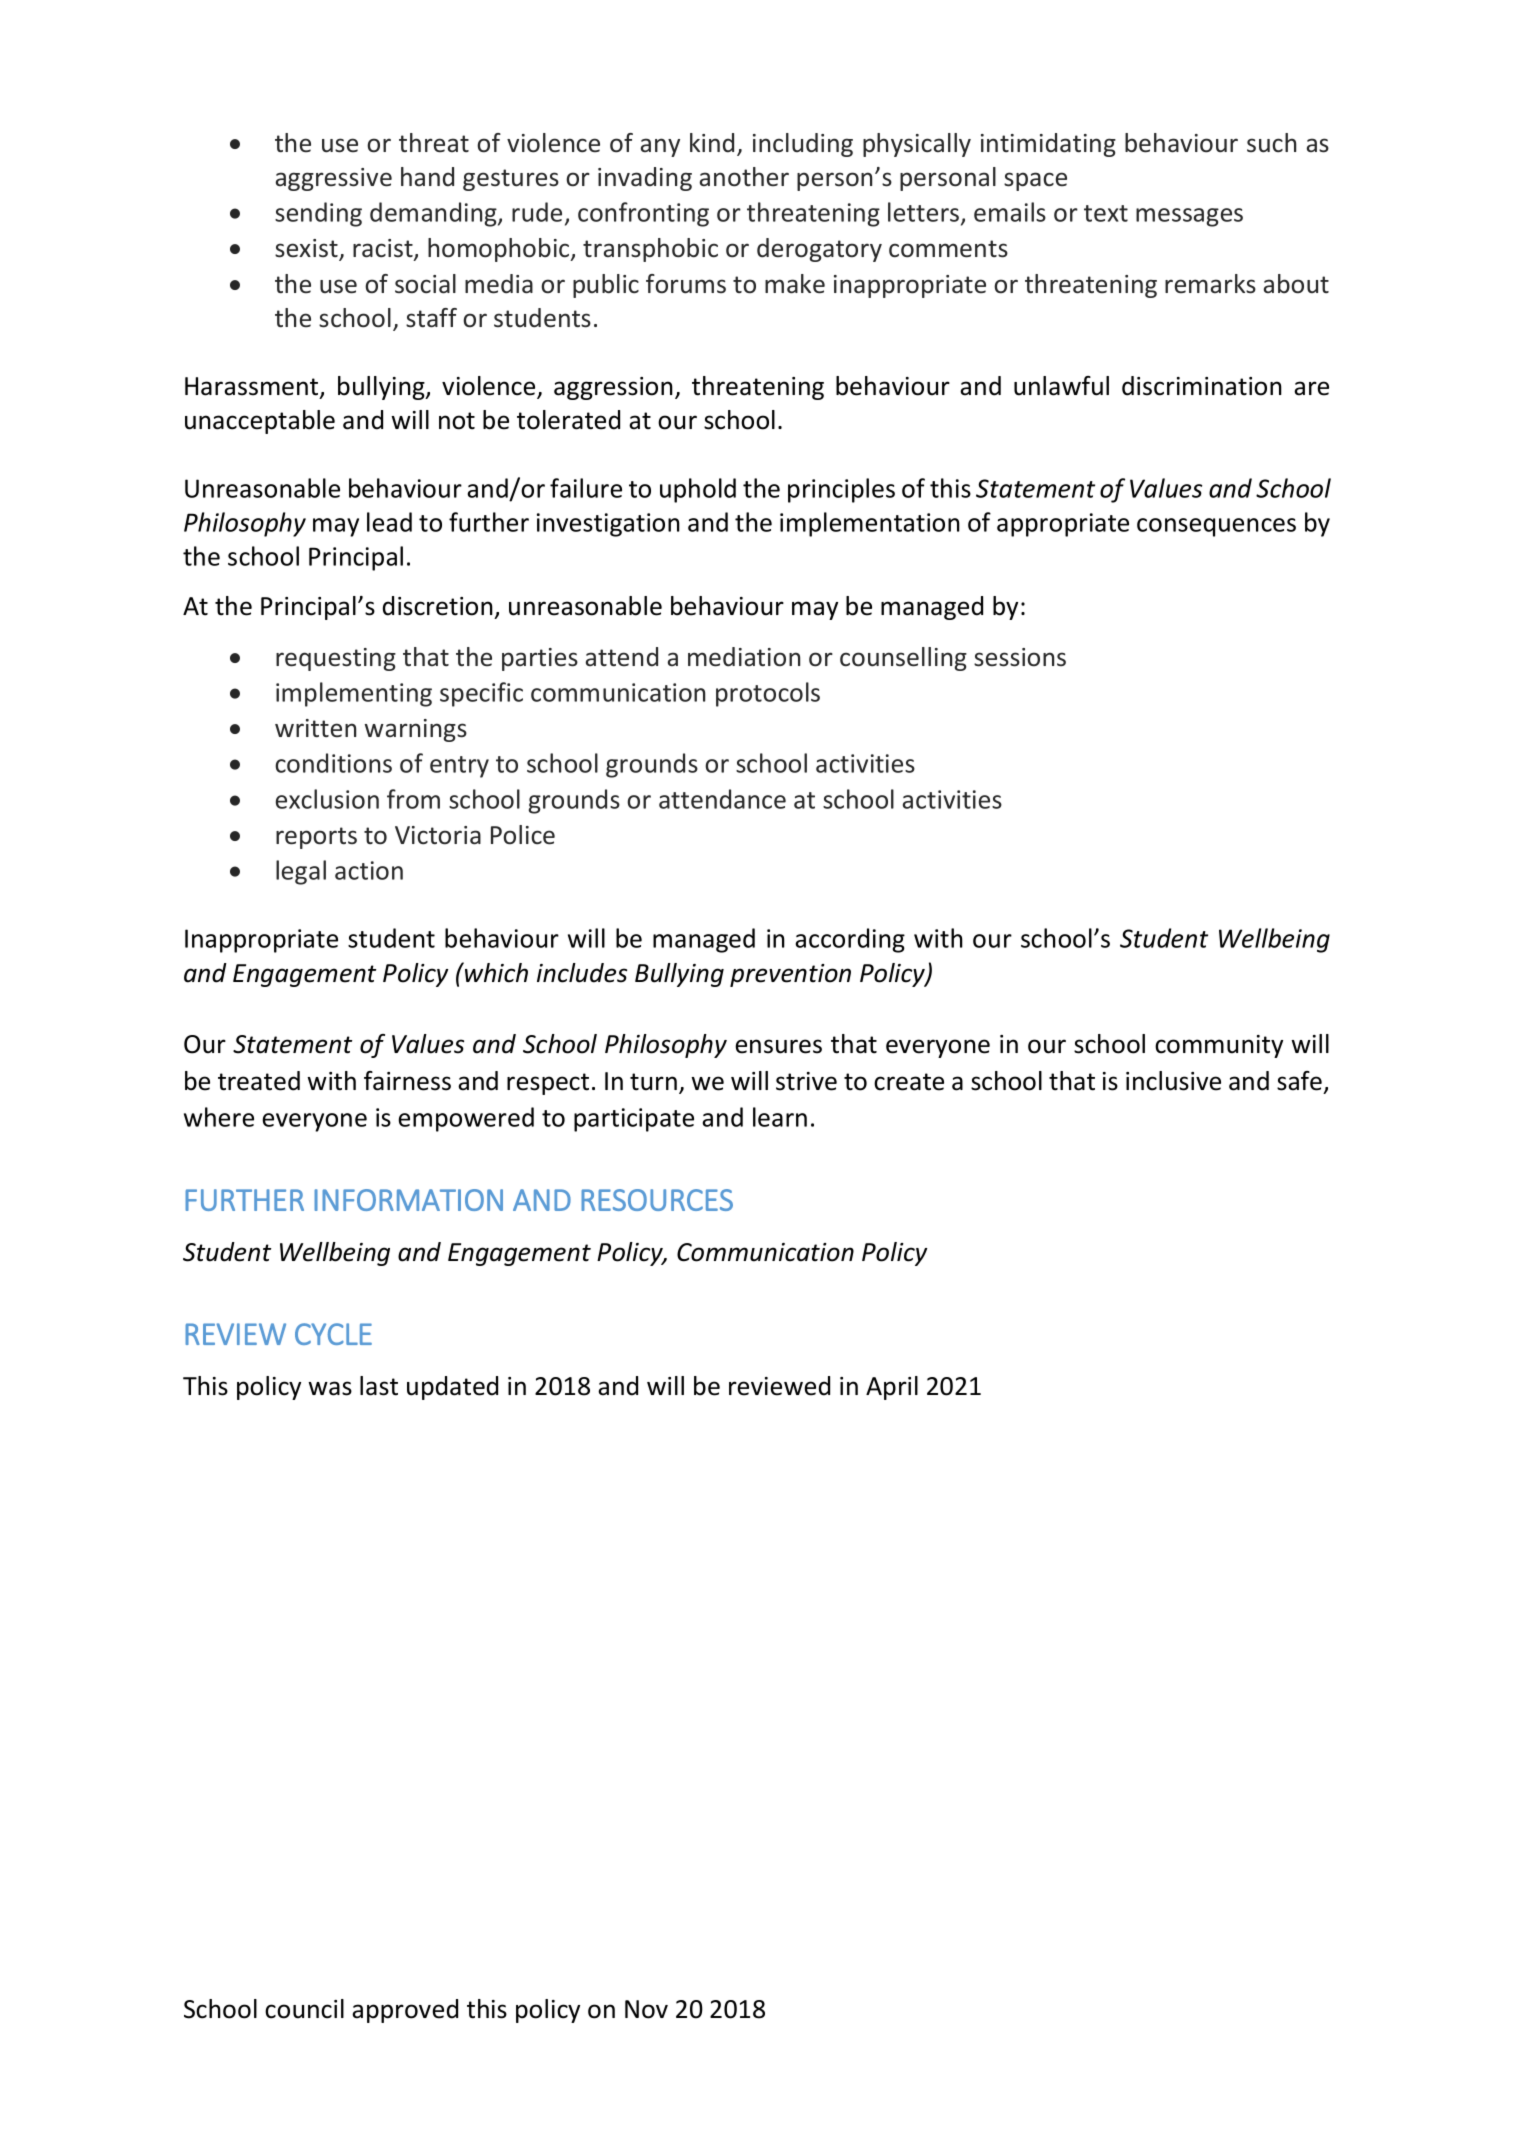  I want to click on messages, so click(1189, 217).
